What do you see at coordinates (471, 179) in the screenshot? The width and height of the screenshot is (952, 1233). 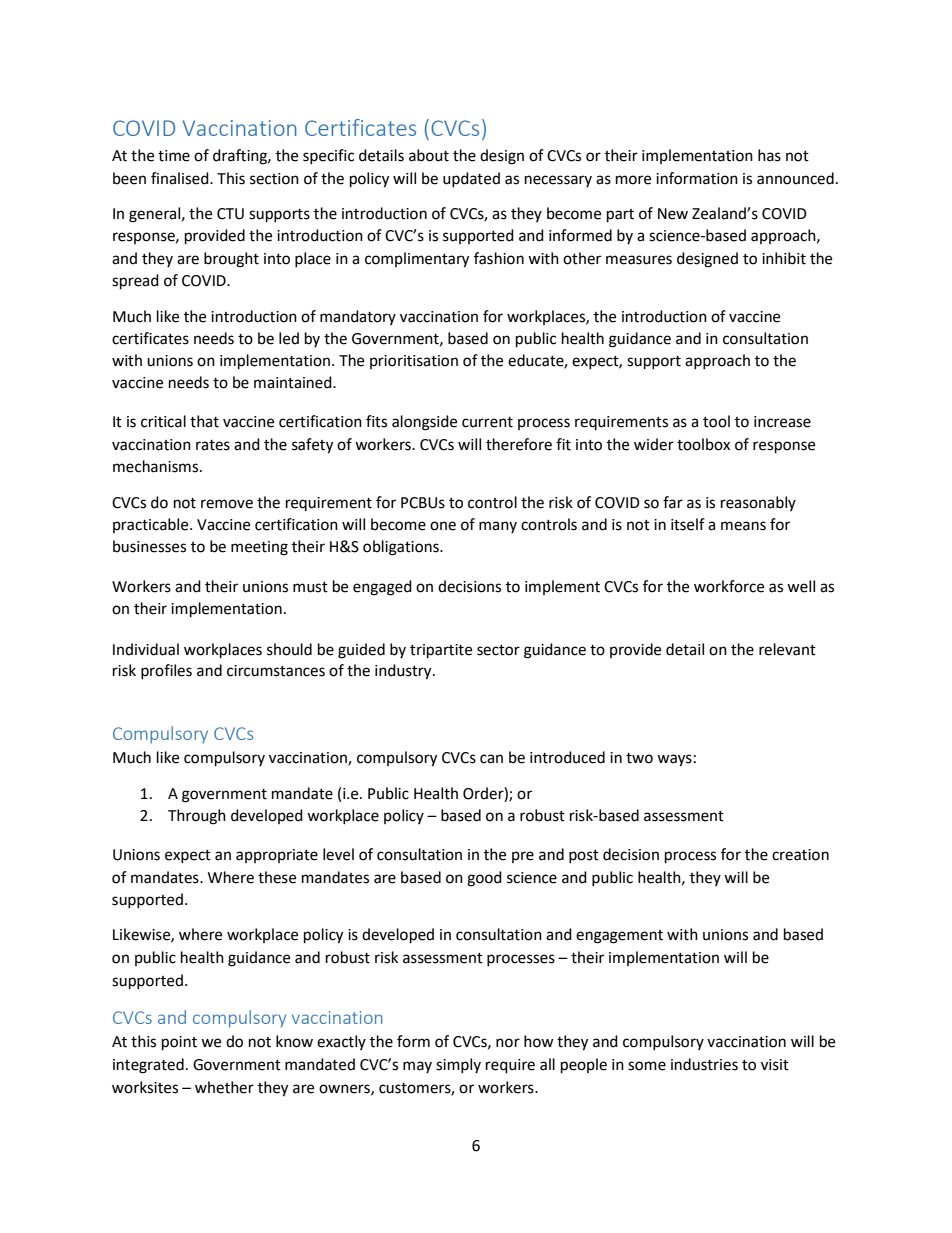 I see `updated` at bounding box center [471, 179].
